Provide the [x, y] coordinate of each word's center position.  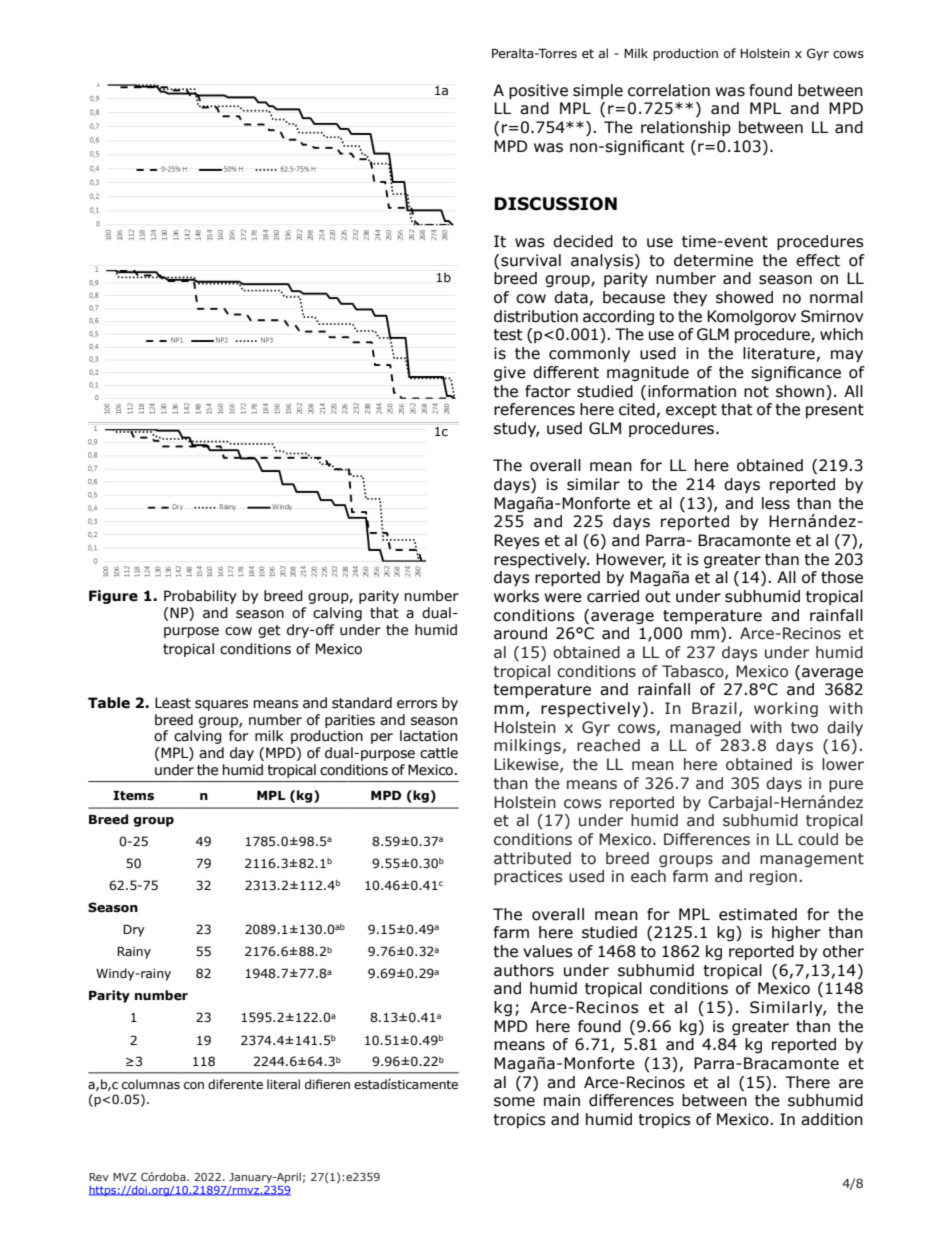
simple [598, 91]
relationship [686, 128]
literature [779, 353]
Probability [200, 597]
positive [538, 91]
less [776, 503]
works [516, 596]
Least [173, 703]
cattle [439, 753]
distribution [536, 316]
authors [524, 970]
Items [133, 796]
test [508, 335]
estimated [758, 914]
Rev [99, 1177]
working [786, 709]
